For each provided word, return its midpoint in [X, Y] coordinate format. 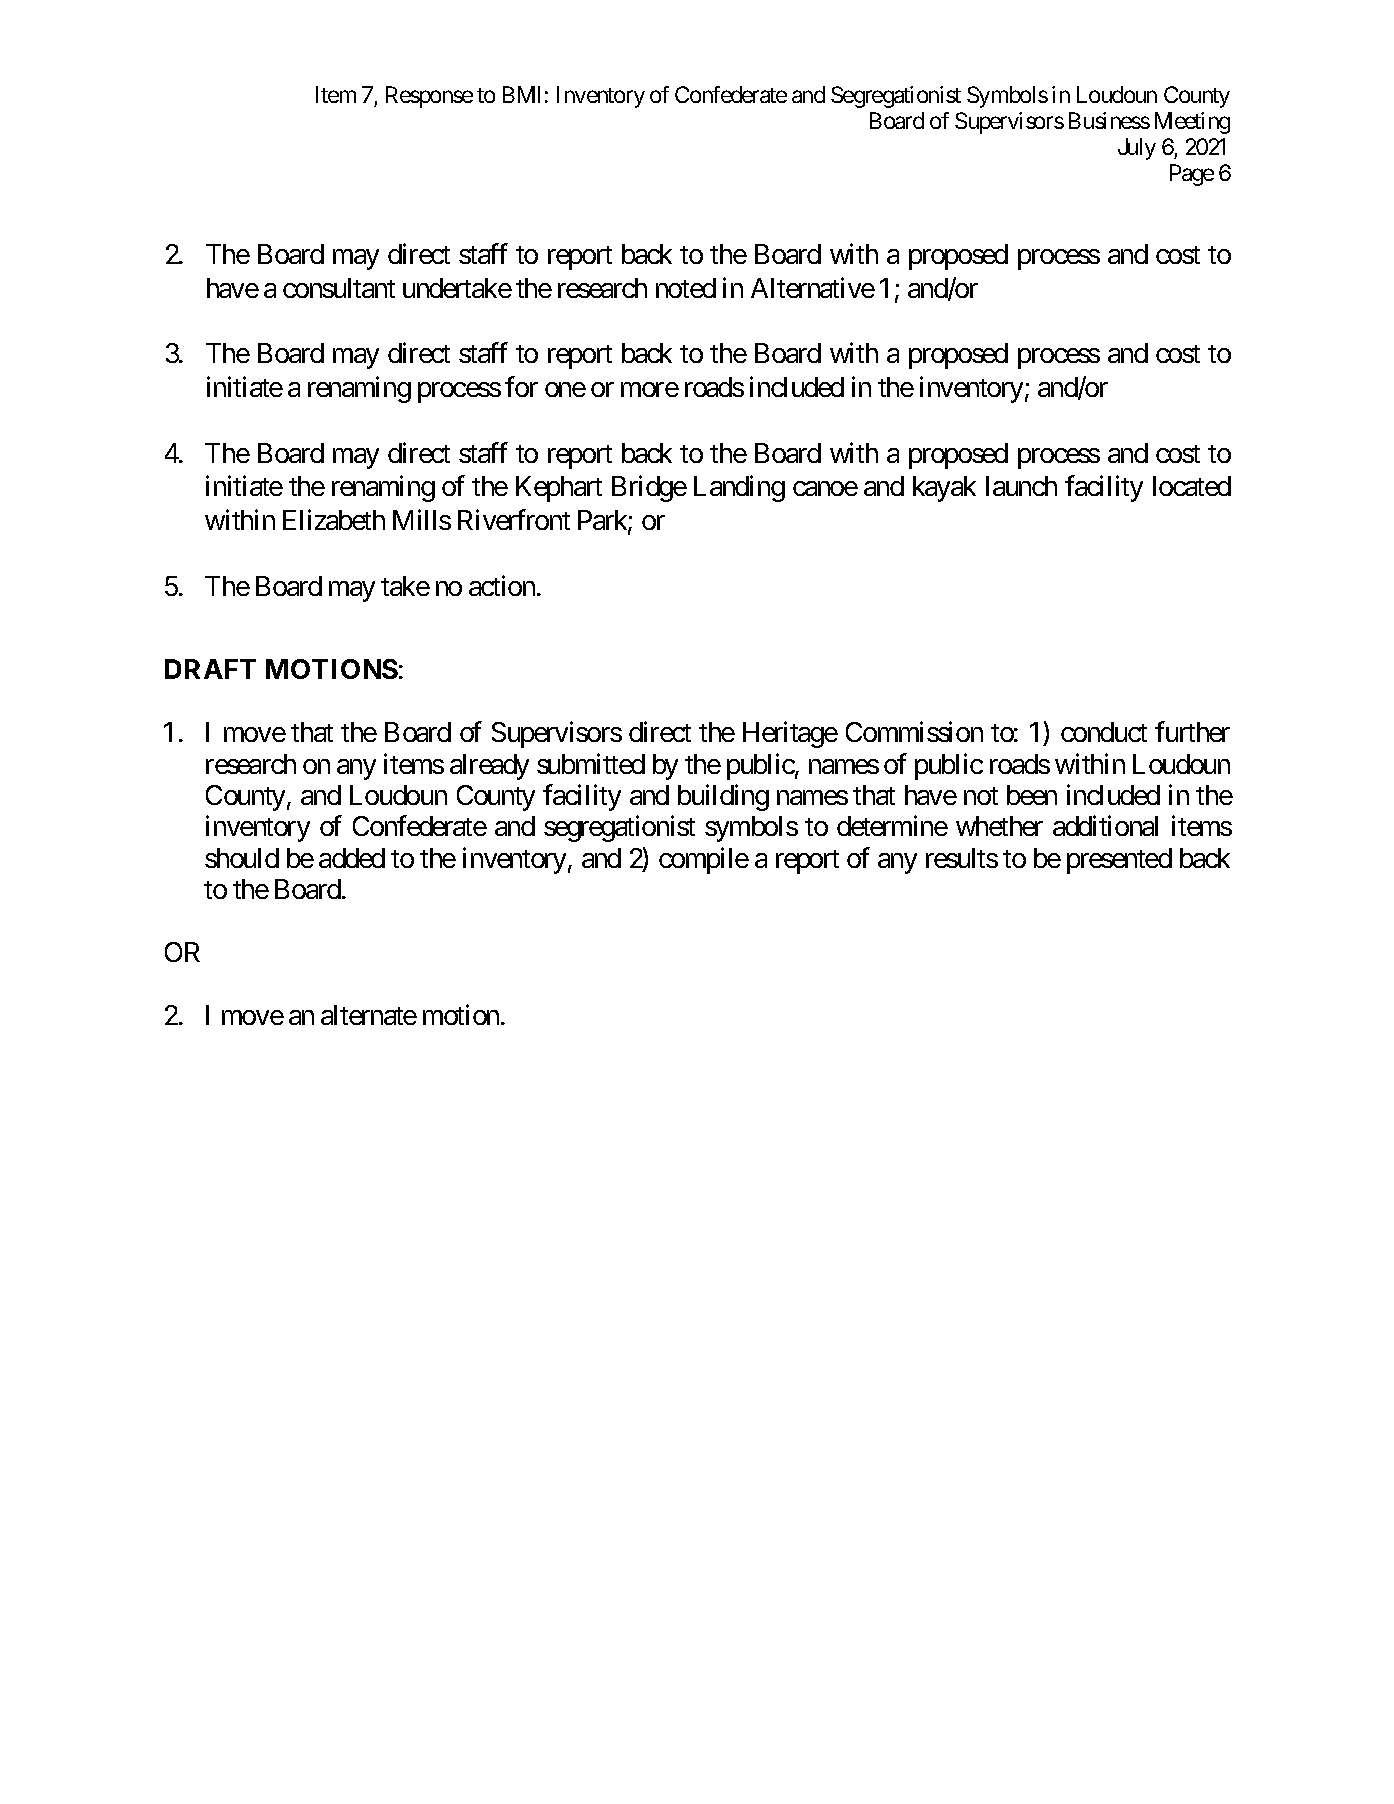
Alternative [813, 287]
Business [1109, 120]
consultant [339, 288]
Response [429, 97]
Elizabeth [334, 520]
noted [686, 288]
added [352, 858]
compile [704, 860]
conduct [1104, 732]
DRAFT [210, 669]
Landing [739, 489]
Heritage [790, 735]
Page [1192, 175]
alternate [369, 1015]
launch [1021, 486]
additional [1105, 826]
